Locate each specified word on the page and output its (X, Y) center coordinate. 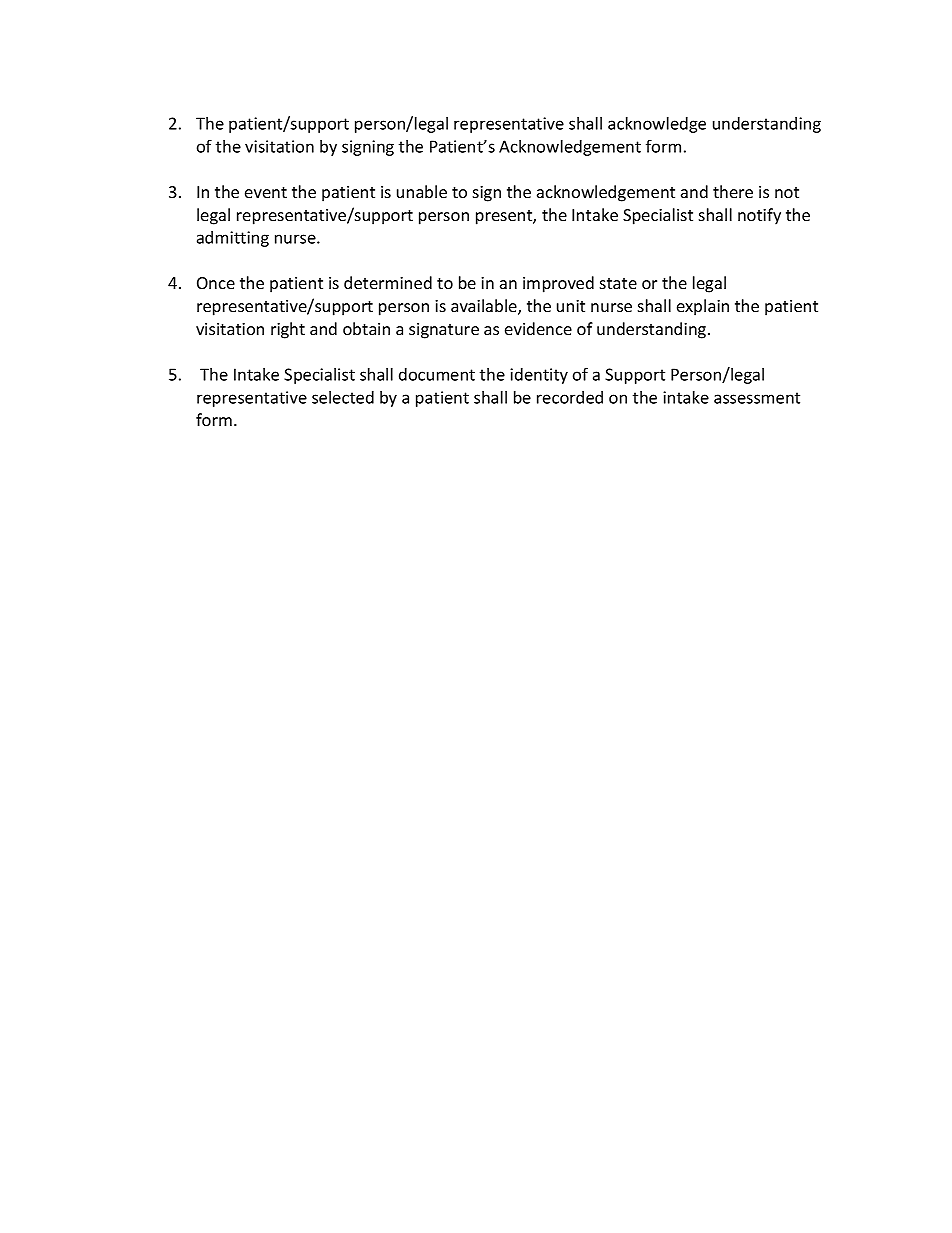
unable (422, 191)
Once (216, 283)
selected (343, 397)
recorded (570, 397)
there (733, 191)
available (485, 307)
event (266, 192)
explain (703, 307)
